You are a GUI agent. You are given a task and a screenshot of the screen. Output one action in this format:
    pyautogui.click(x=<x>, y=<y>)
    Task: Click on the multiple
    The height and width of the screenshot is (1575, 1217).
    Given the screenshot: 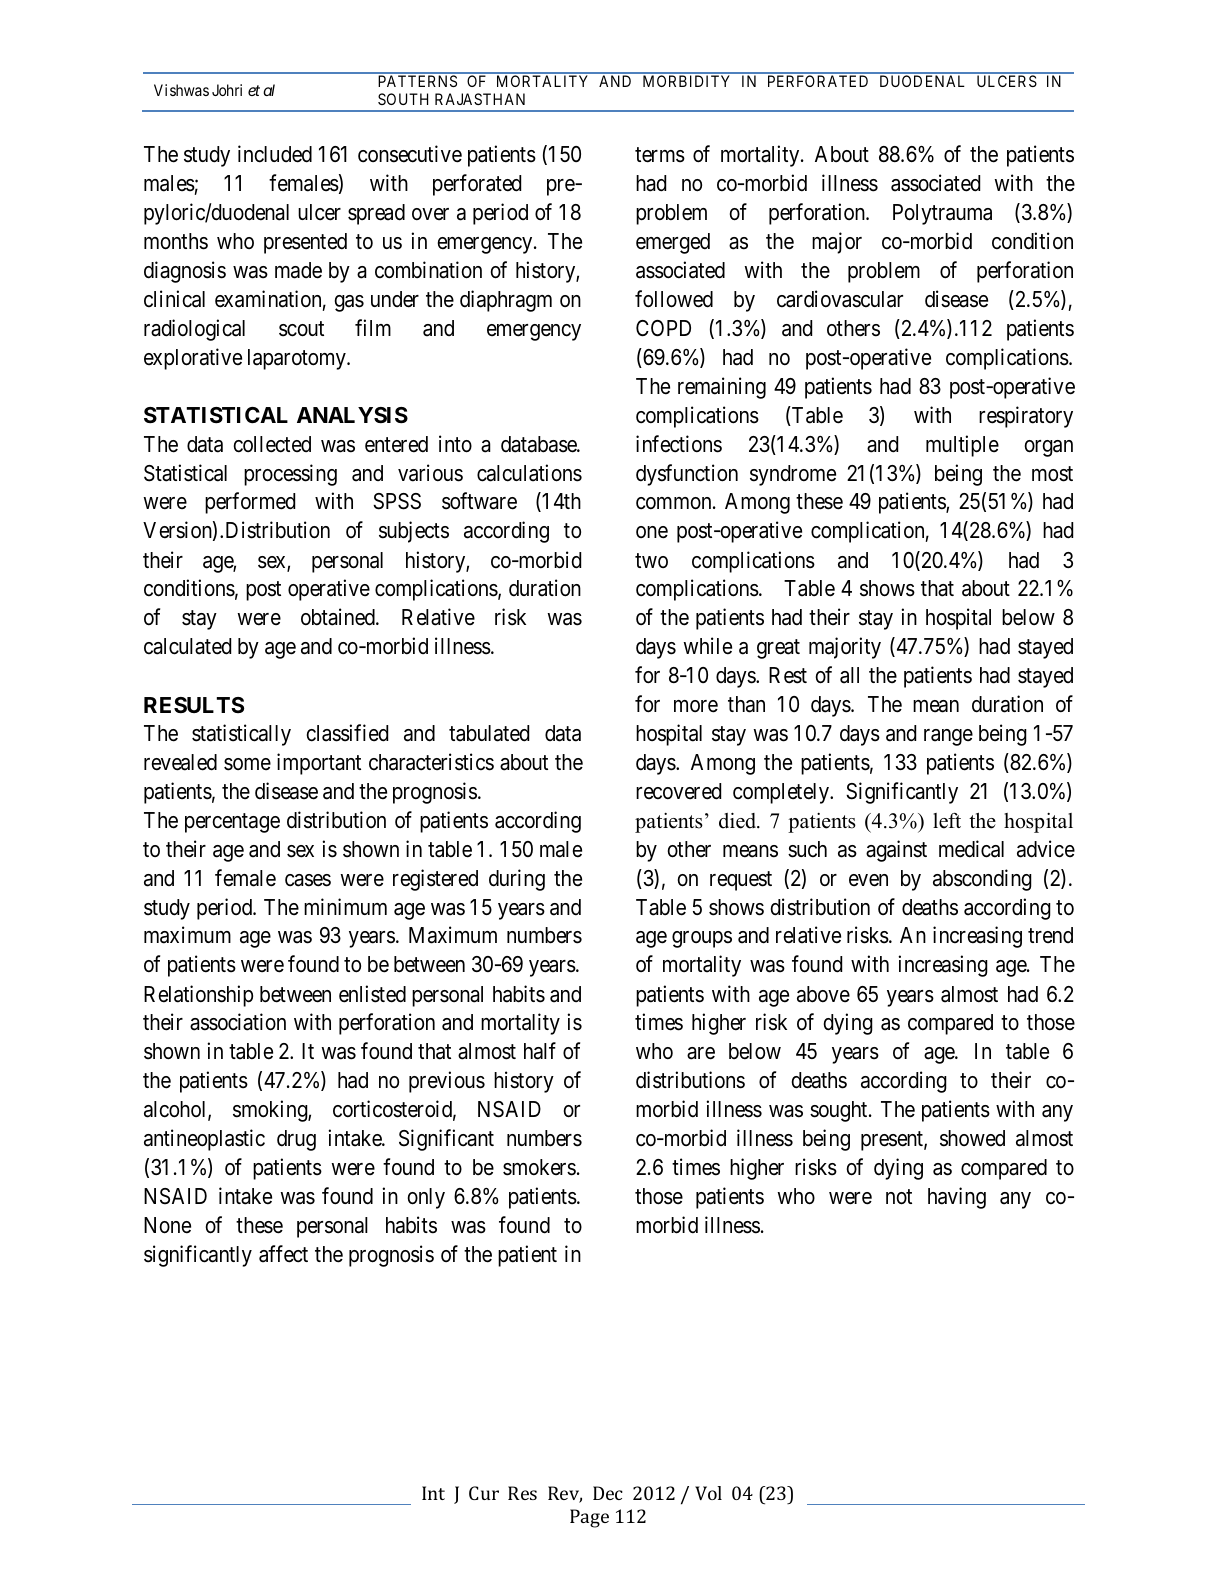 What is the action you would take?
    pyautogui.click(x=962, y=446)
